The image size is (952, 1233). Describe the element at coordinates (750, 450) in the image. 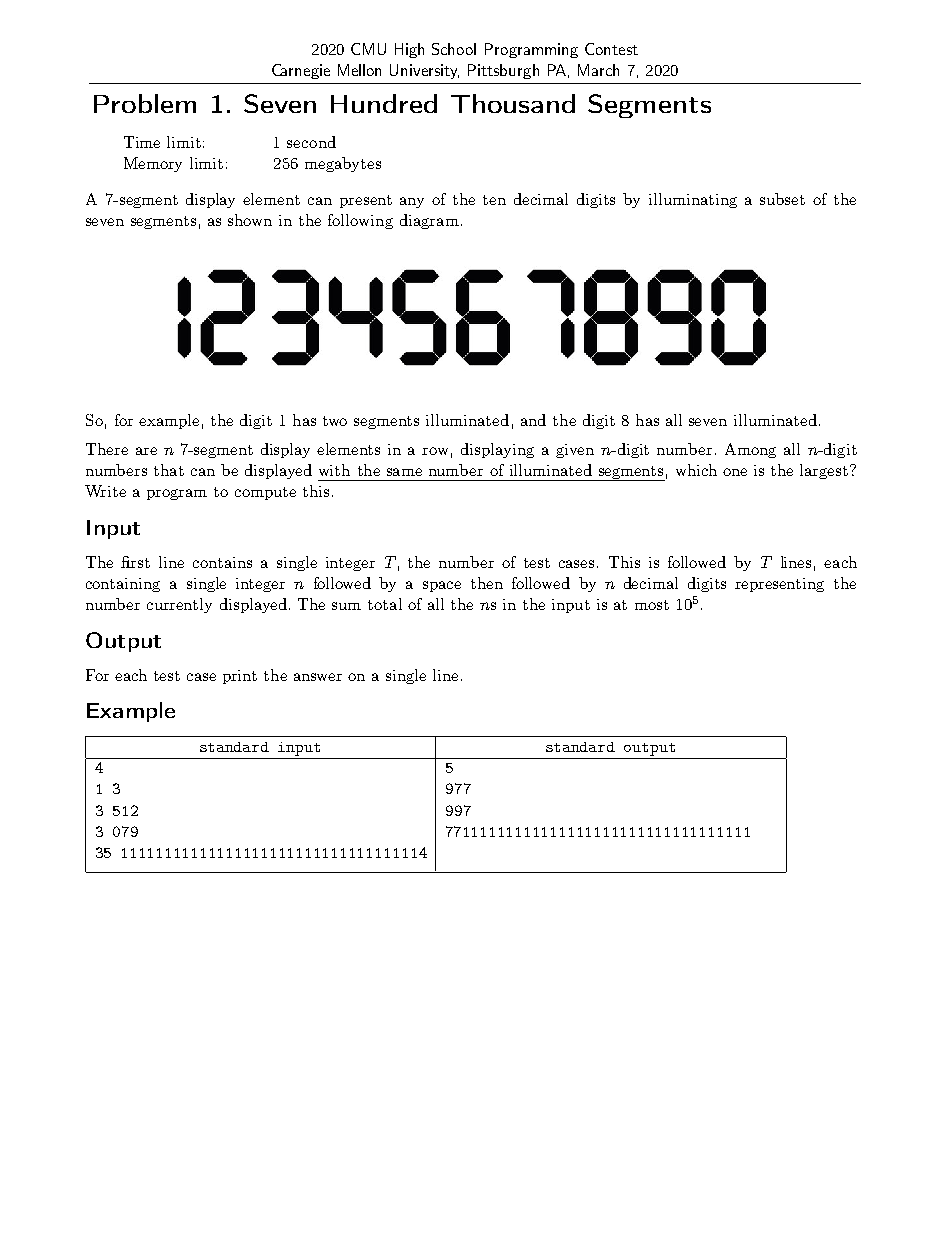

I see `Among` at that location.
